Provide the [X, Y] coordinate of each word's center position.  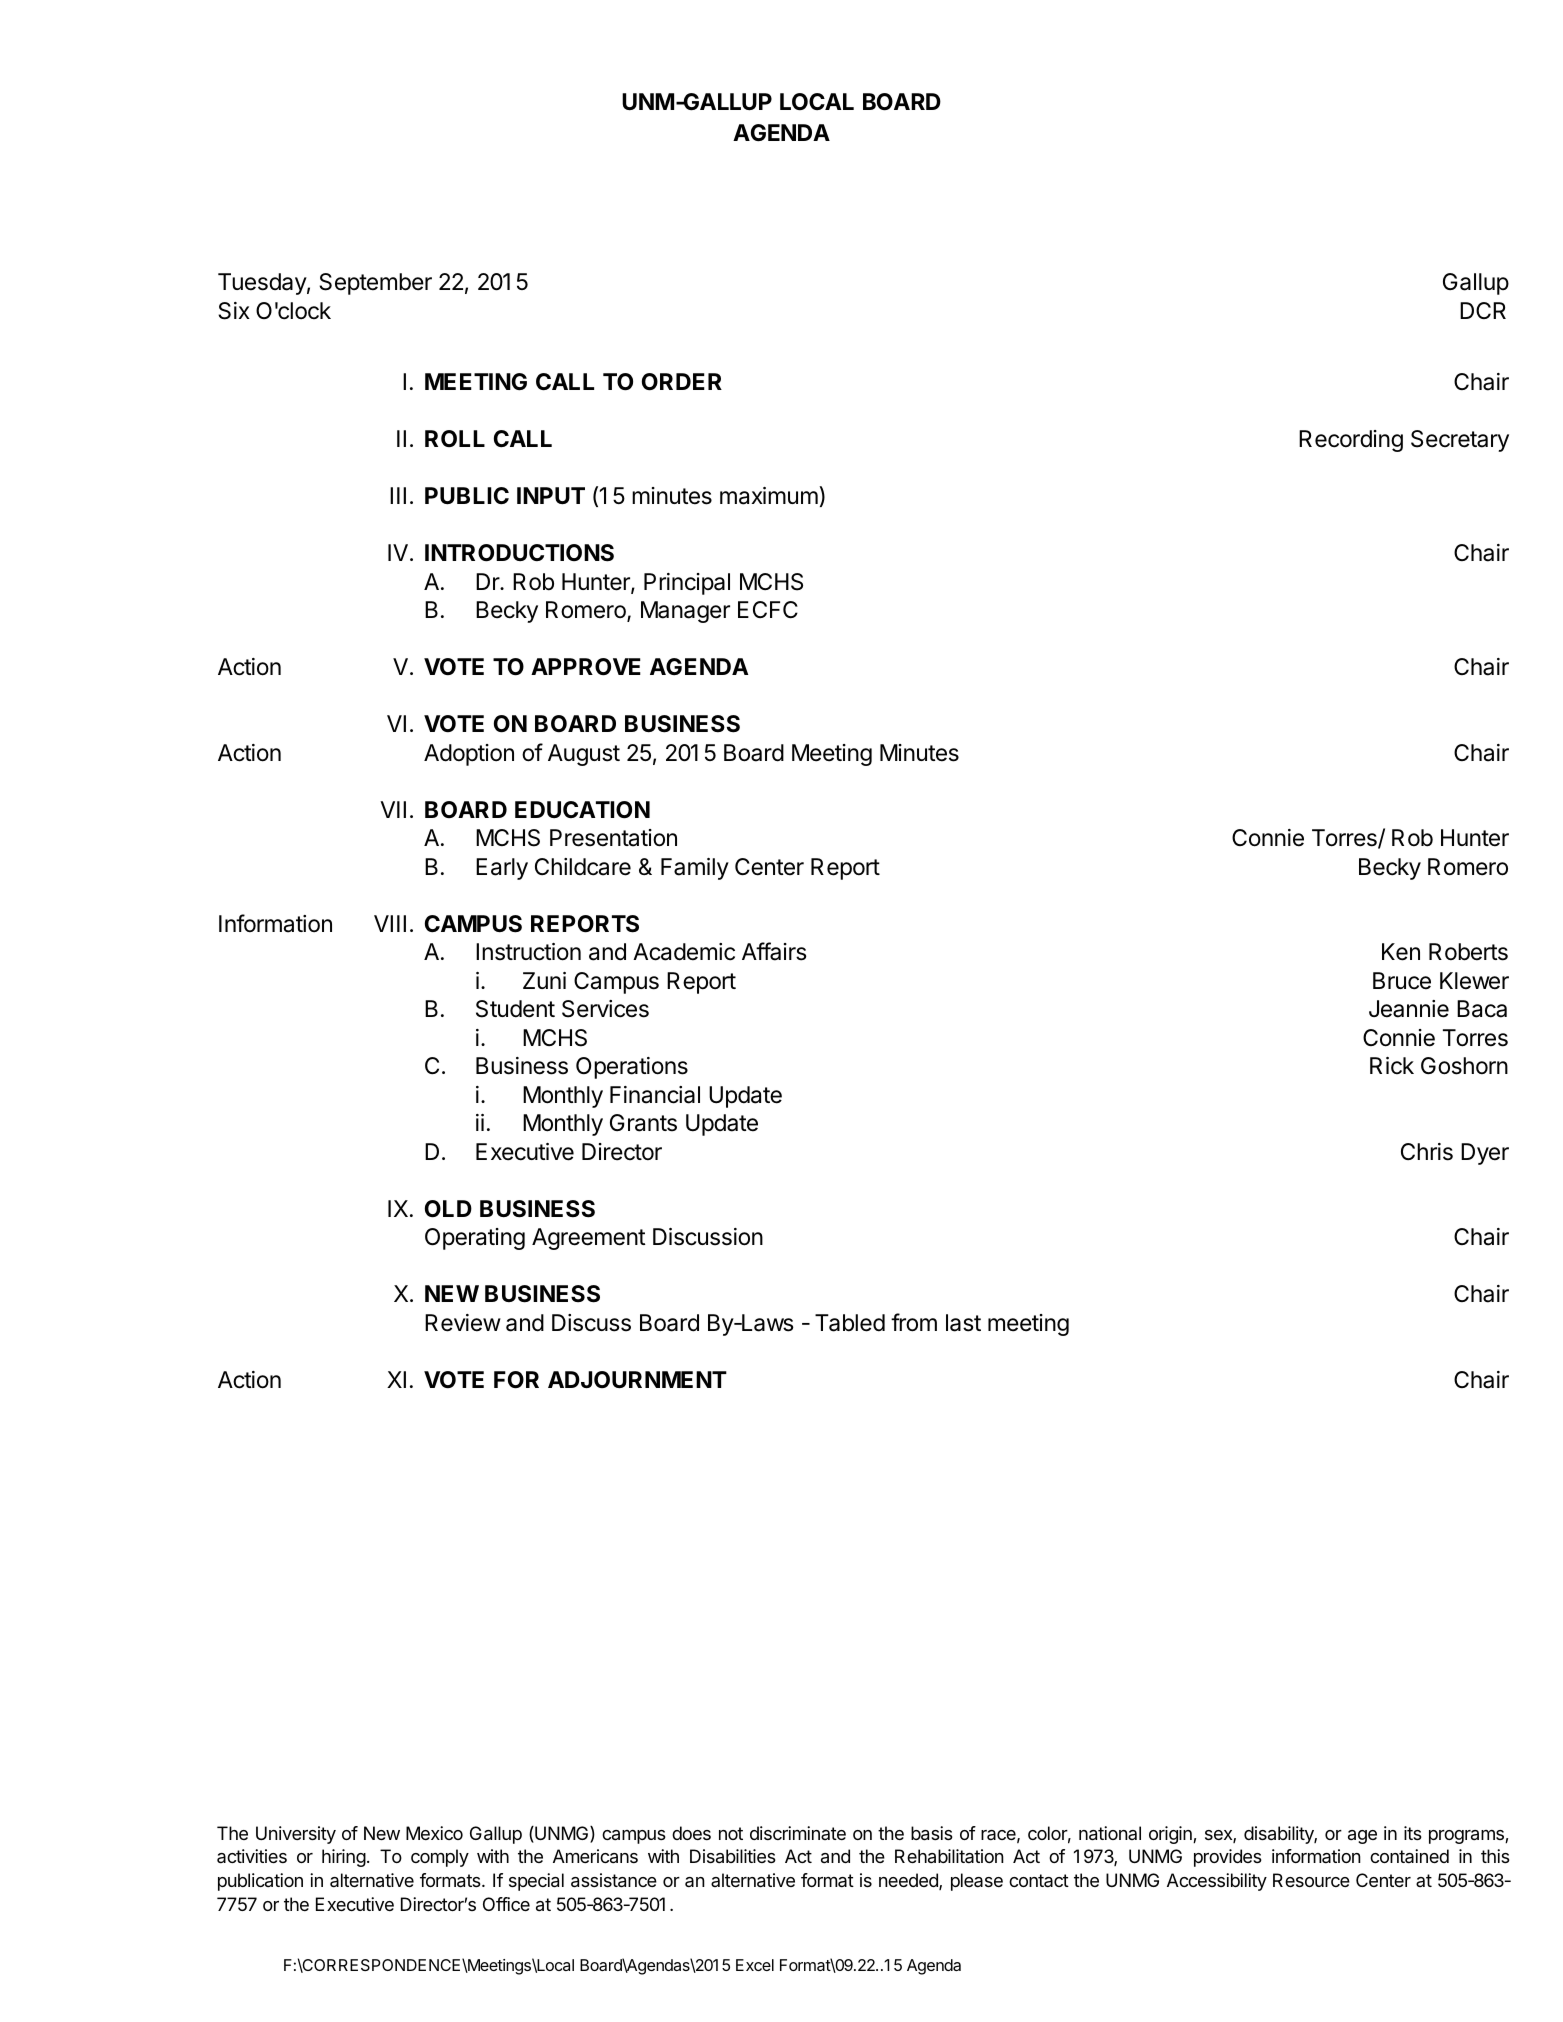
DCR [1483, 310]
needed [909, 1881]
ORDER [682, 382]
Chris [1427, 1152]
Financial [655, 1095]
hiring [344, 1858]
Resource [1311, 1880]
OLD [448, 1209]
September [375, 284]
